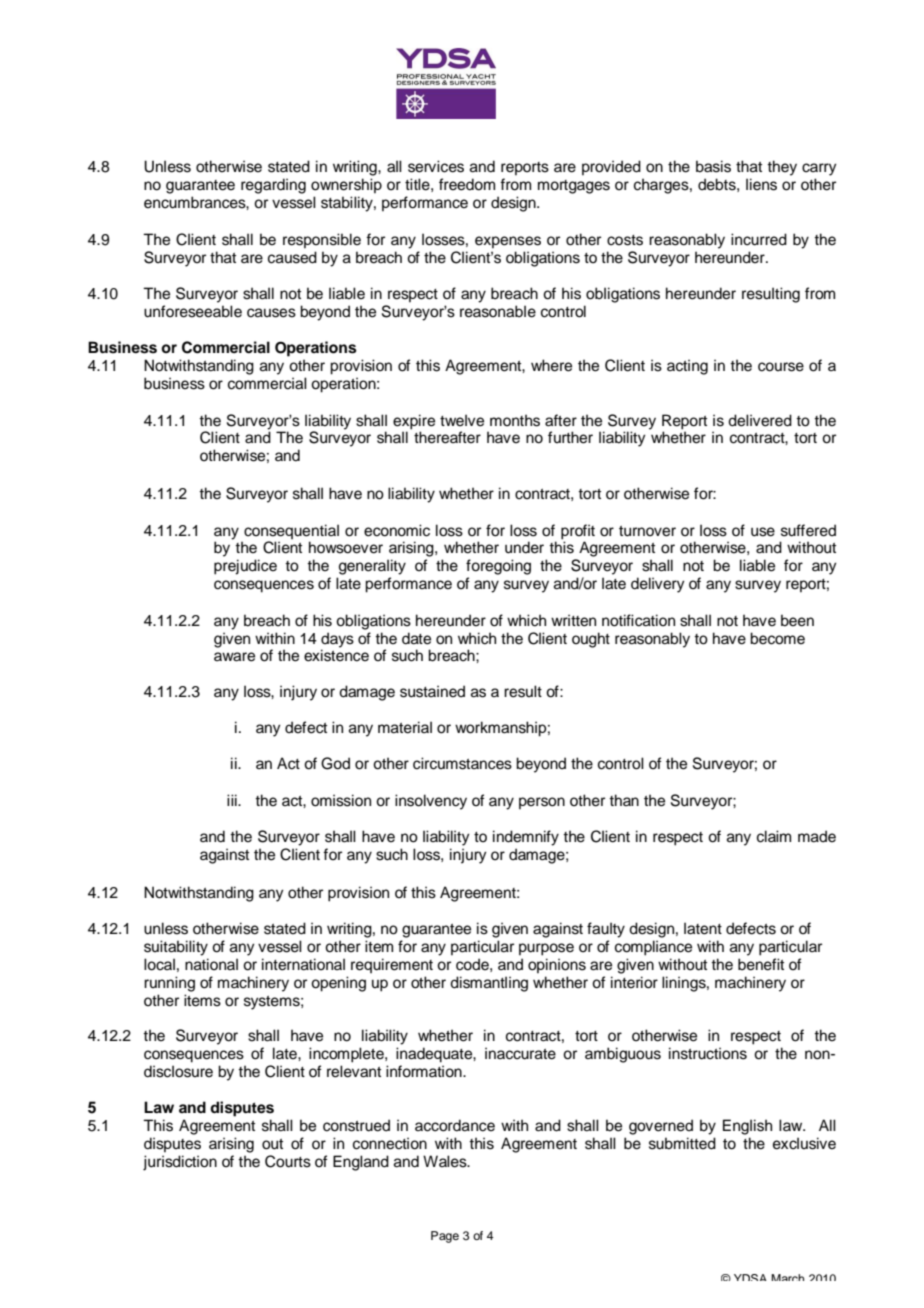 The width and height of the image is (924, 1308). Describe the element at coordinates (467, 184) in the image. I see `freedom` at that location.
